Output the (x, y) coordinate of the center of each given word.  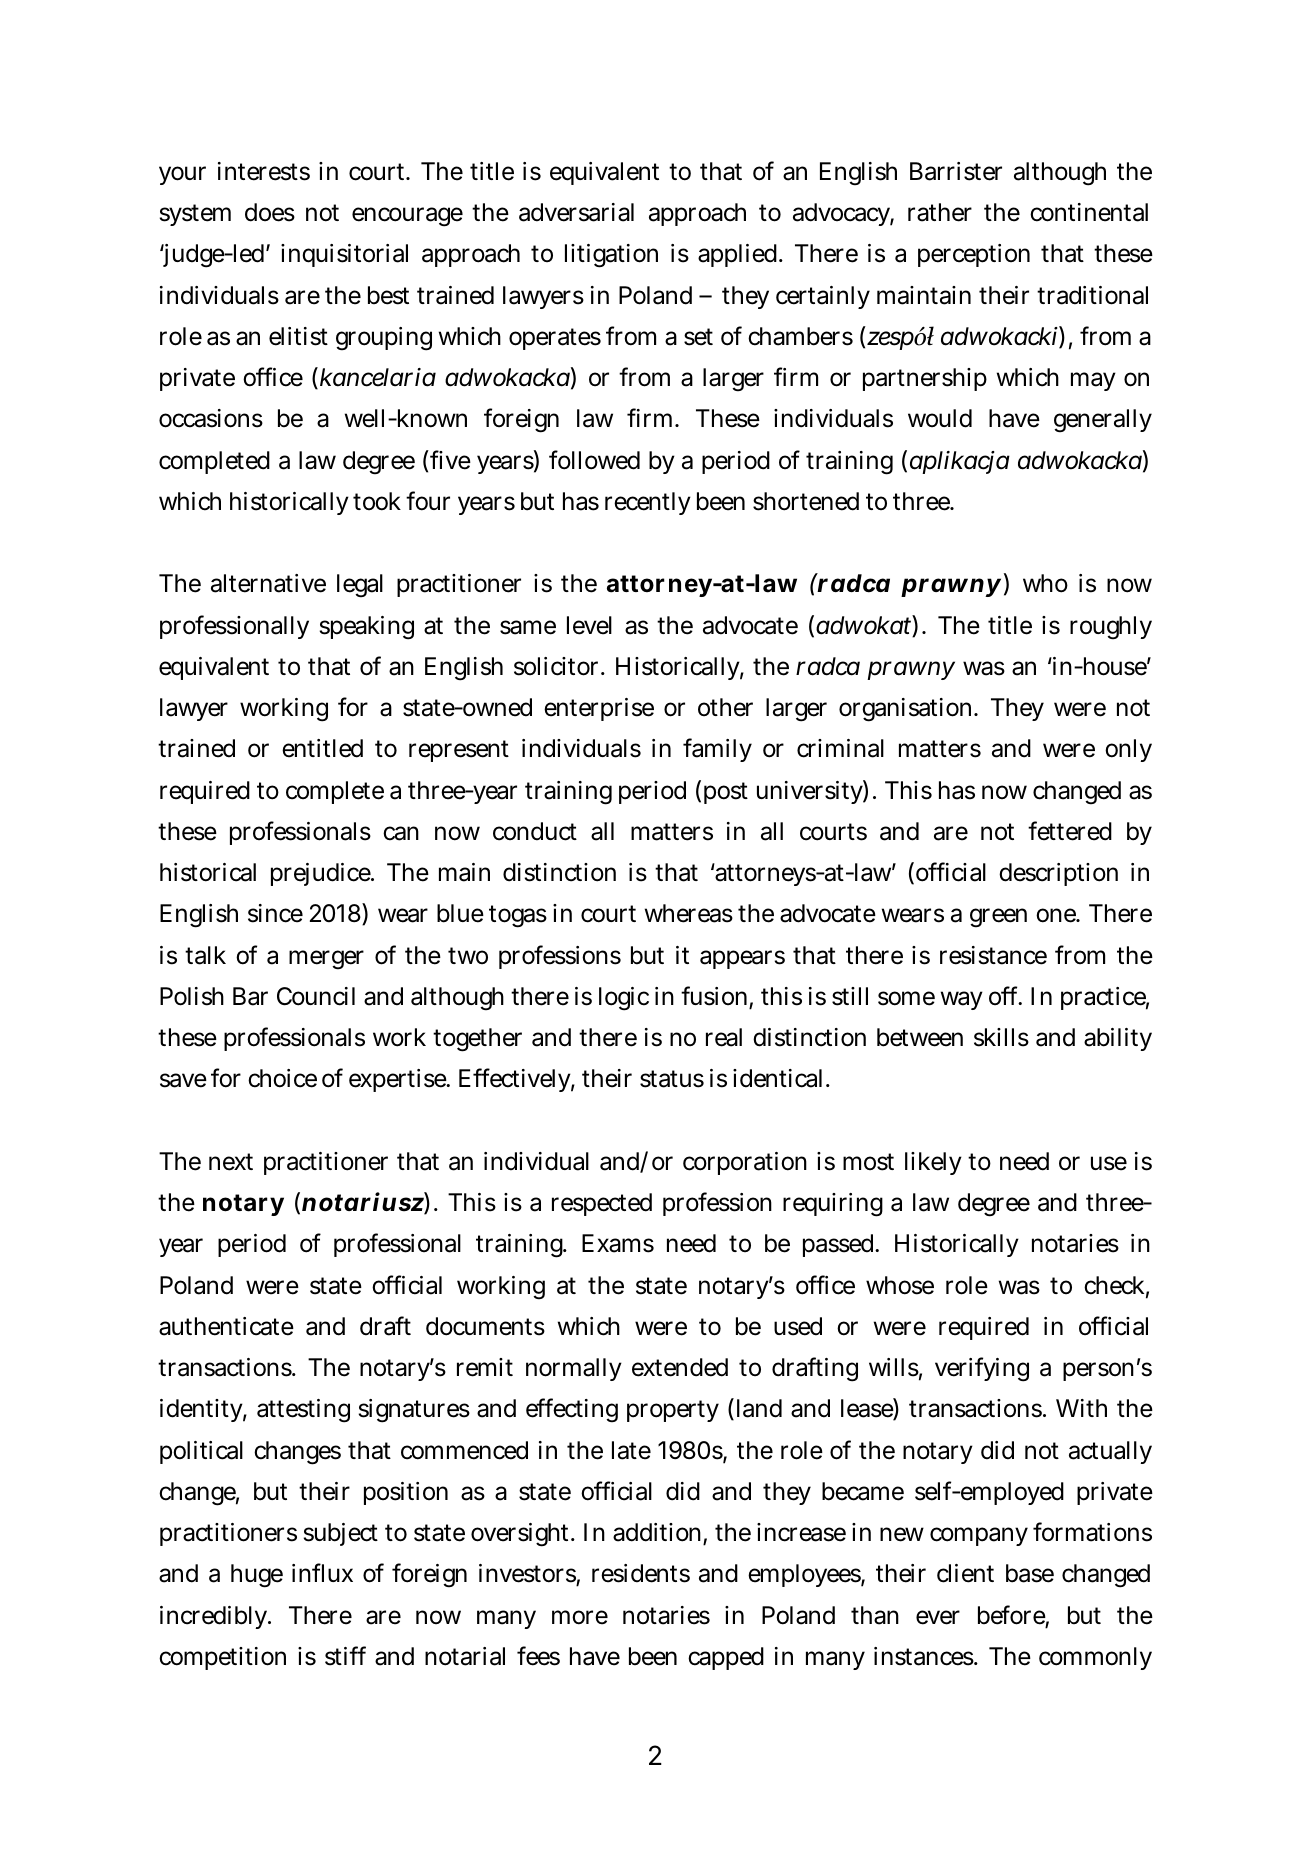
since (275, 913)
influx (322, 1572)
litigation (611, 256)
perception (974, 255)
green (998, 918)
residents (641, 1573)
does (270, 212)
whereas (689, 913)
